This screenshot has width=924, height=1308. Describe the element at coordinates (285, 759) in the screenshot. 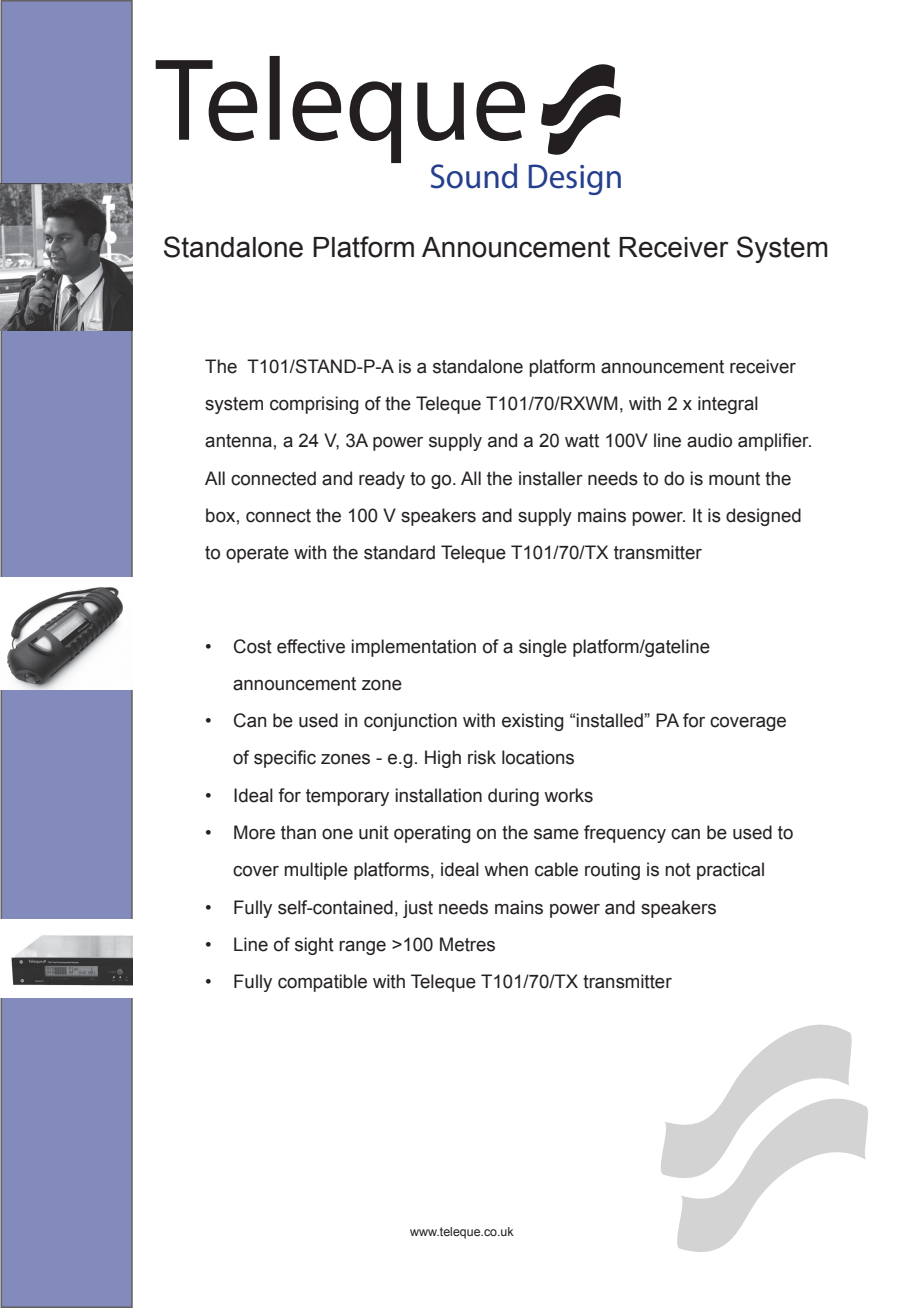

I see `specific` at that location.
